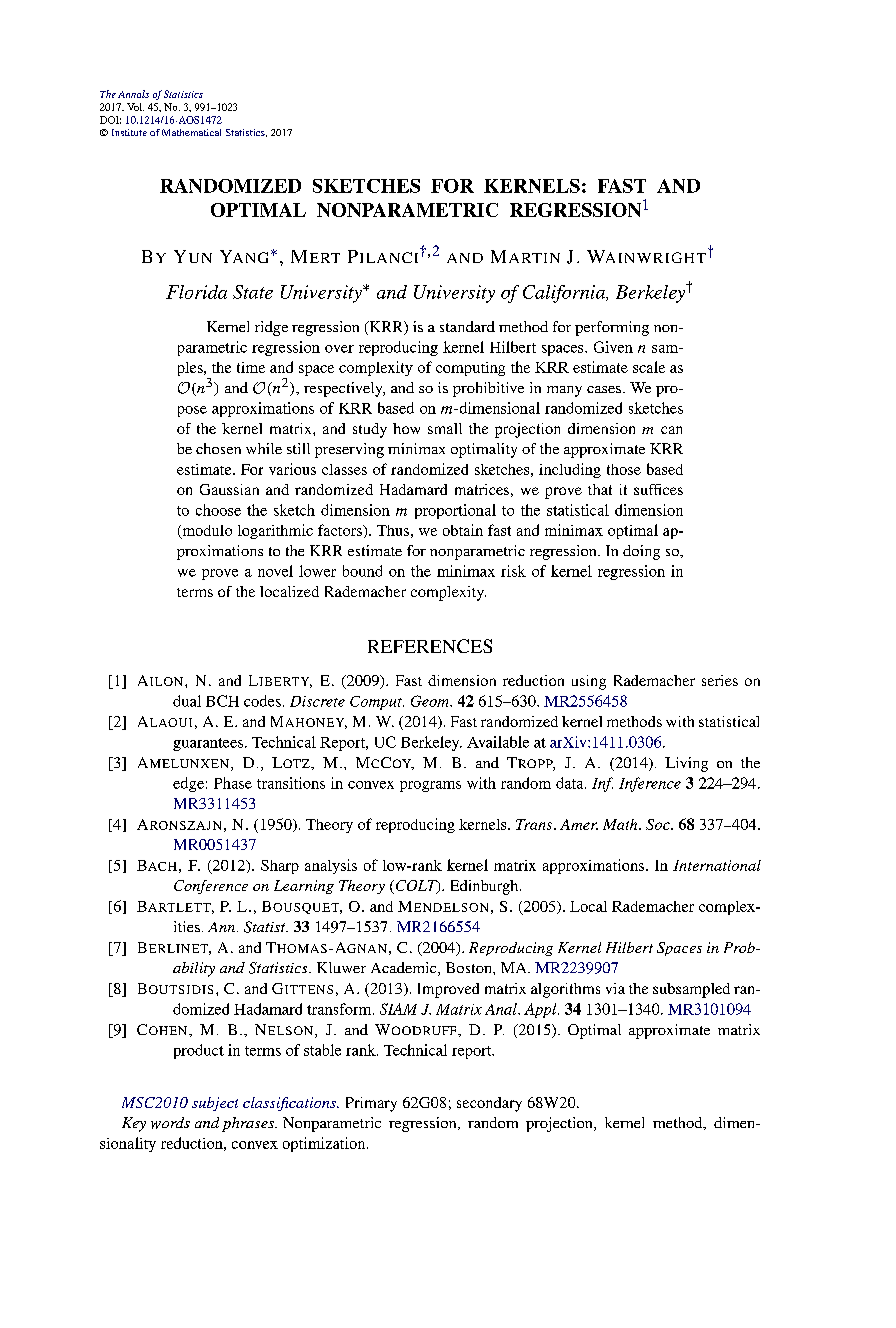  What do you see at coordinates (135, 107) in the page?
I see `Vol` at bounding box center [135, 107].
